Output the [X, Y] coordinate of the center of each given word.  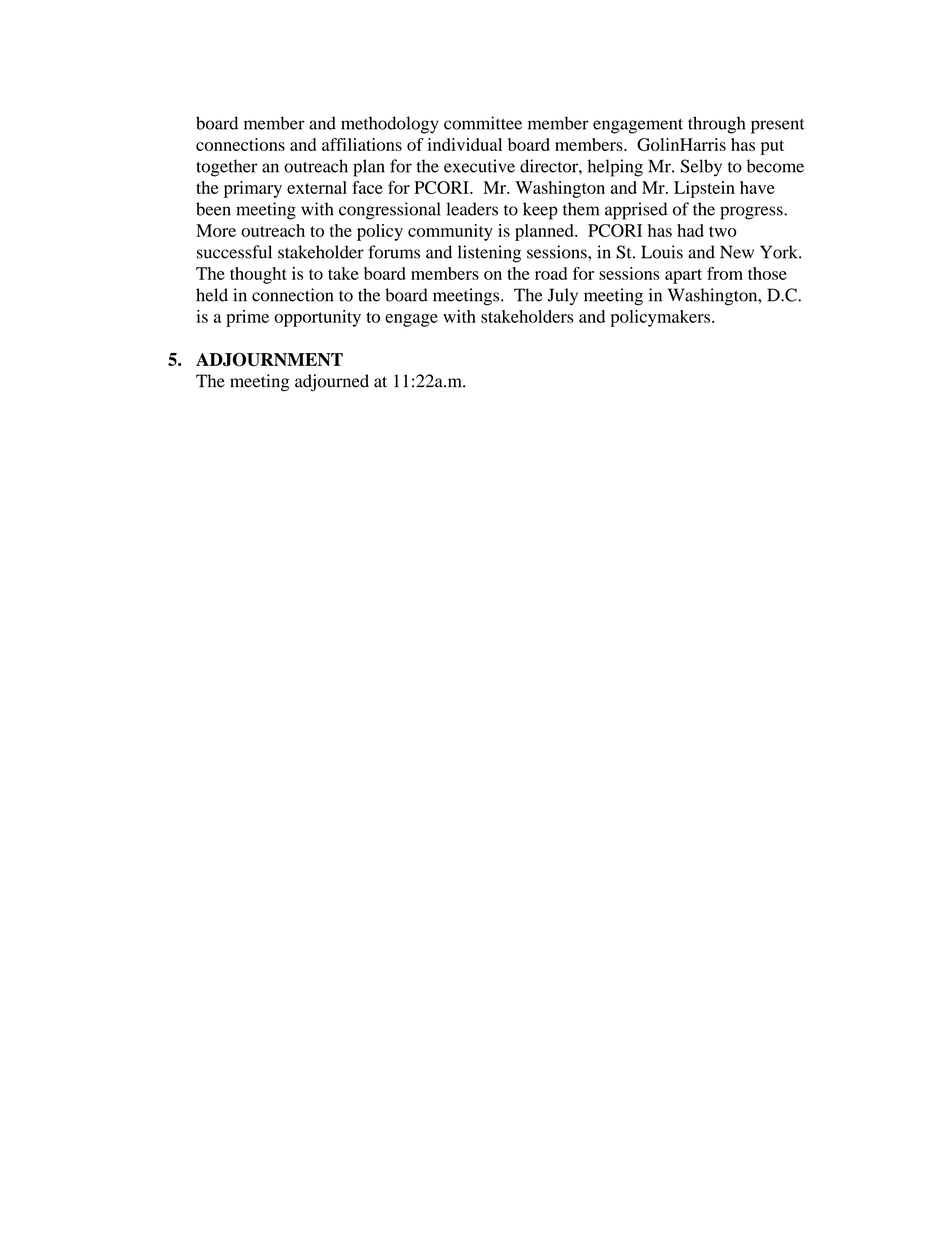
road [551, 273]
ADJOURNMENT [269, 359]
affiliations [362, 144]
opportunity [317, 318]
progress [752, 213]
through [716, 125]
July [563, 297]
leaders [472, 209]
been [213, 209]
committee [483, 123]
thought [258, 275]
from [725, 273]
